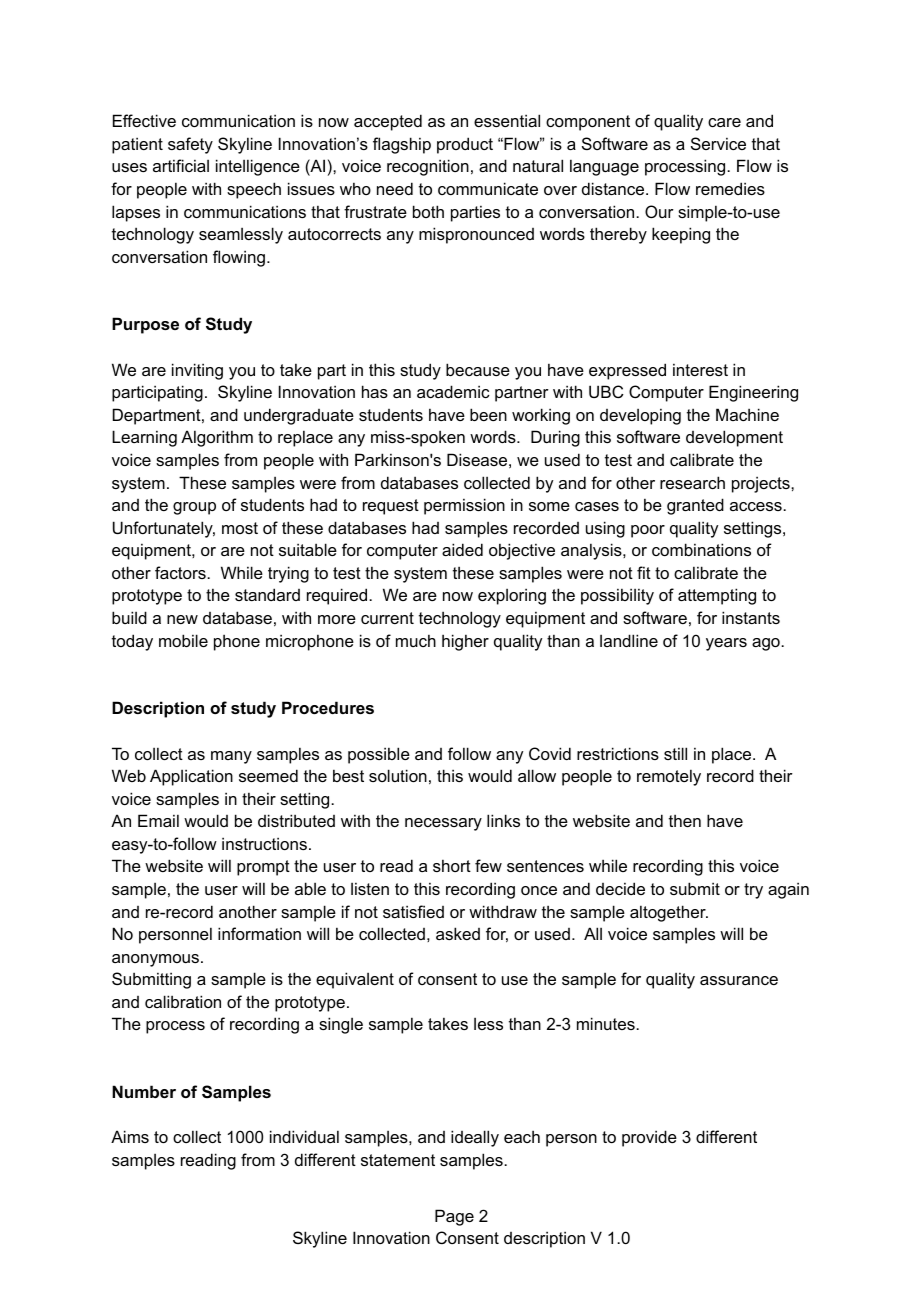  Describe the element at coordinates (700, 369) in the page. I see `interest` at that location.
